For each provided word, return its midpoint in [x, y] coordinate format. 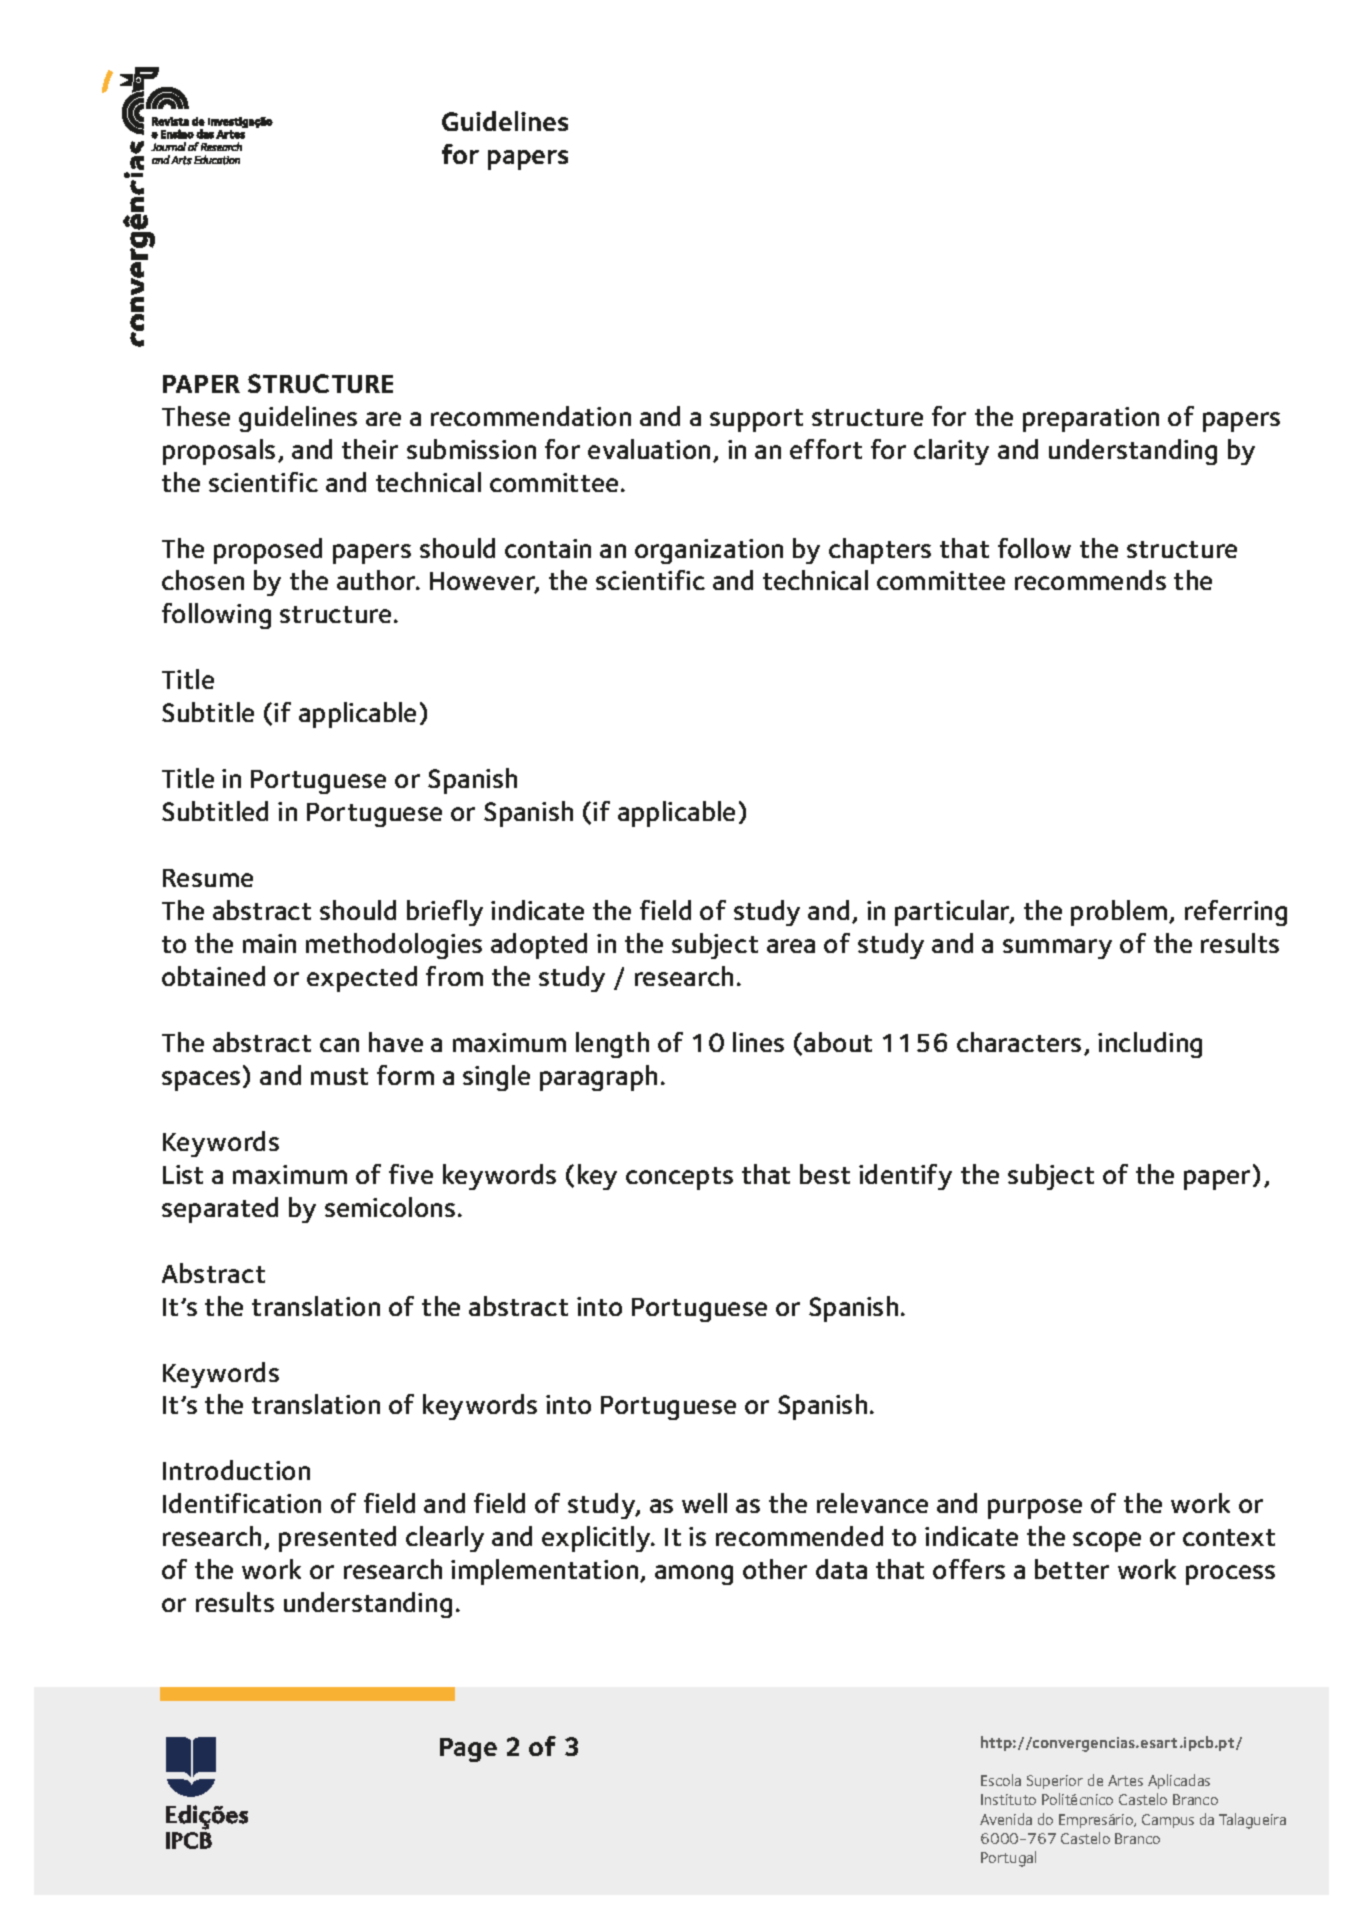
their [370, 449]
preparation [1091, 419]
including [1150, 1045]
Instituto [1008, 1799]
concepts [679, 1178]
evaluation [649, 449]
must [339, 1076]
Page [468, 1750]
